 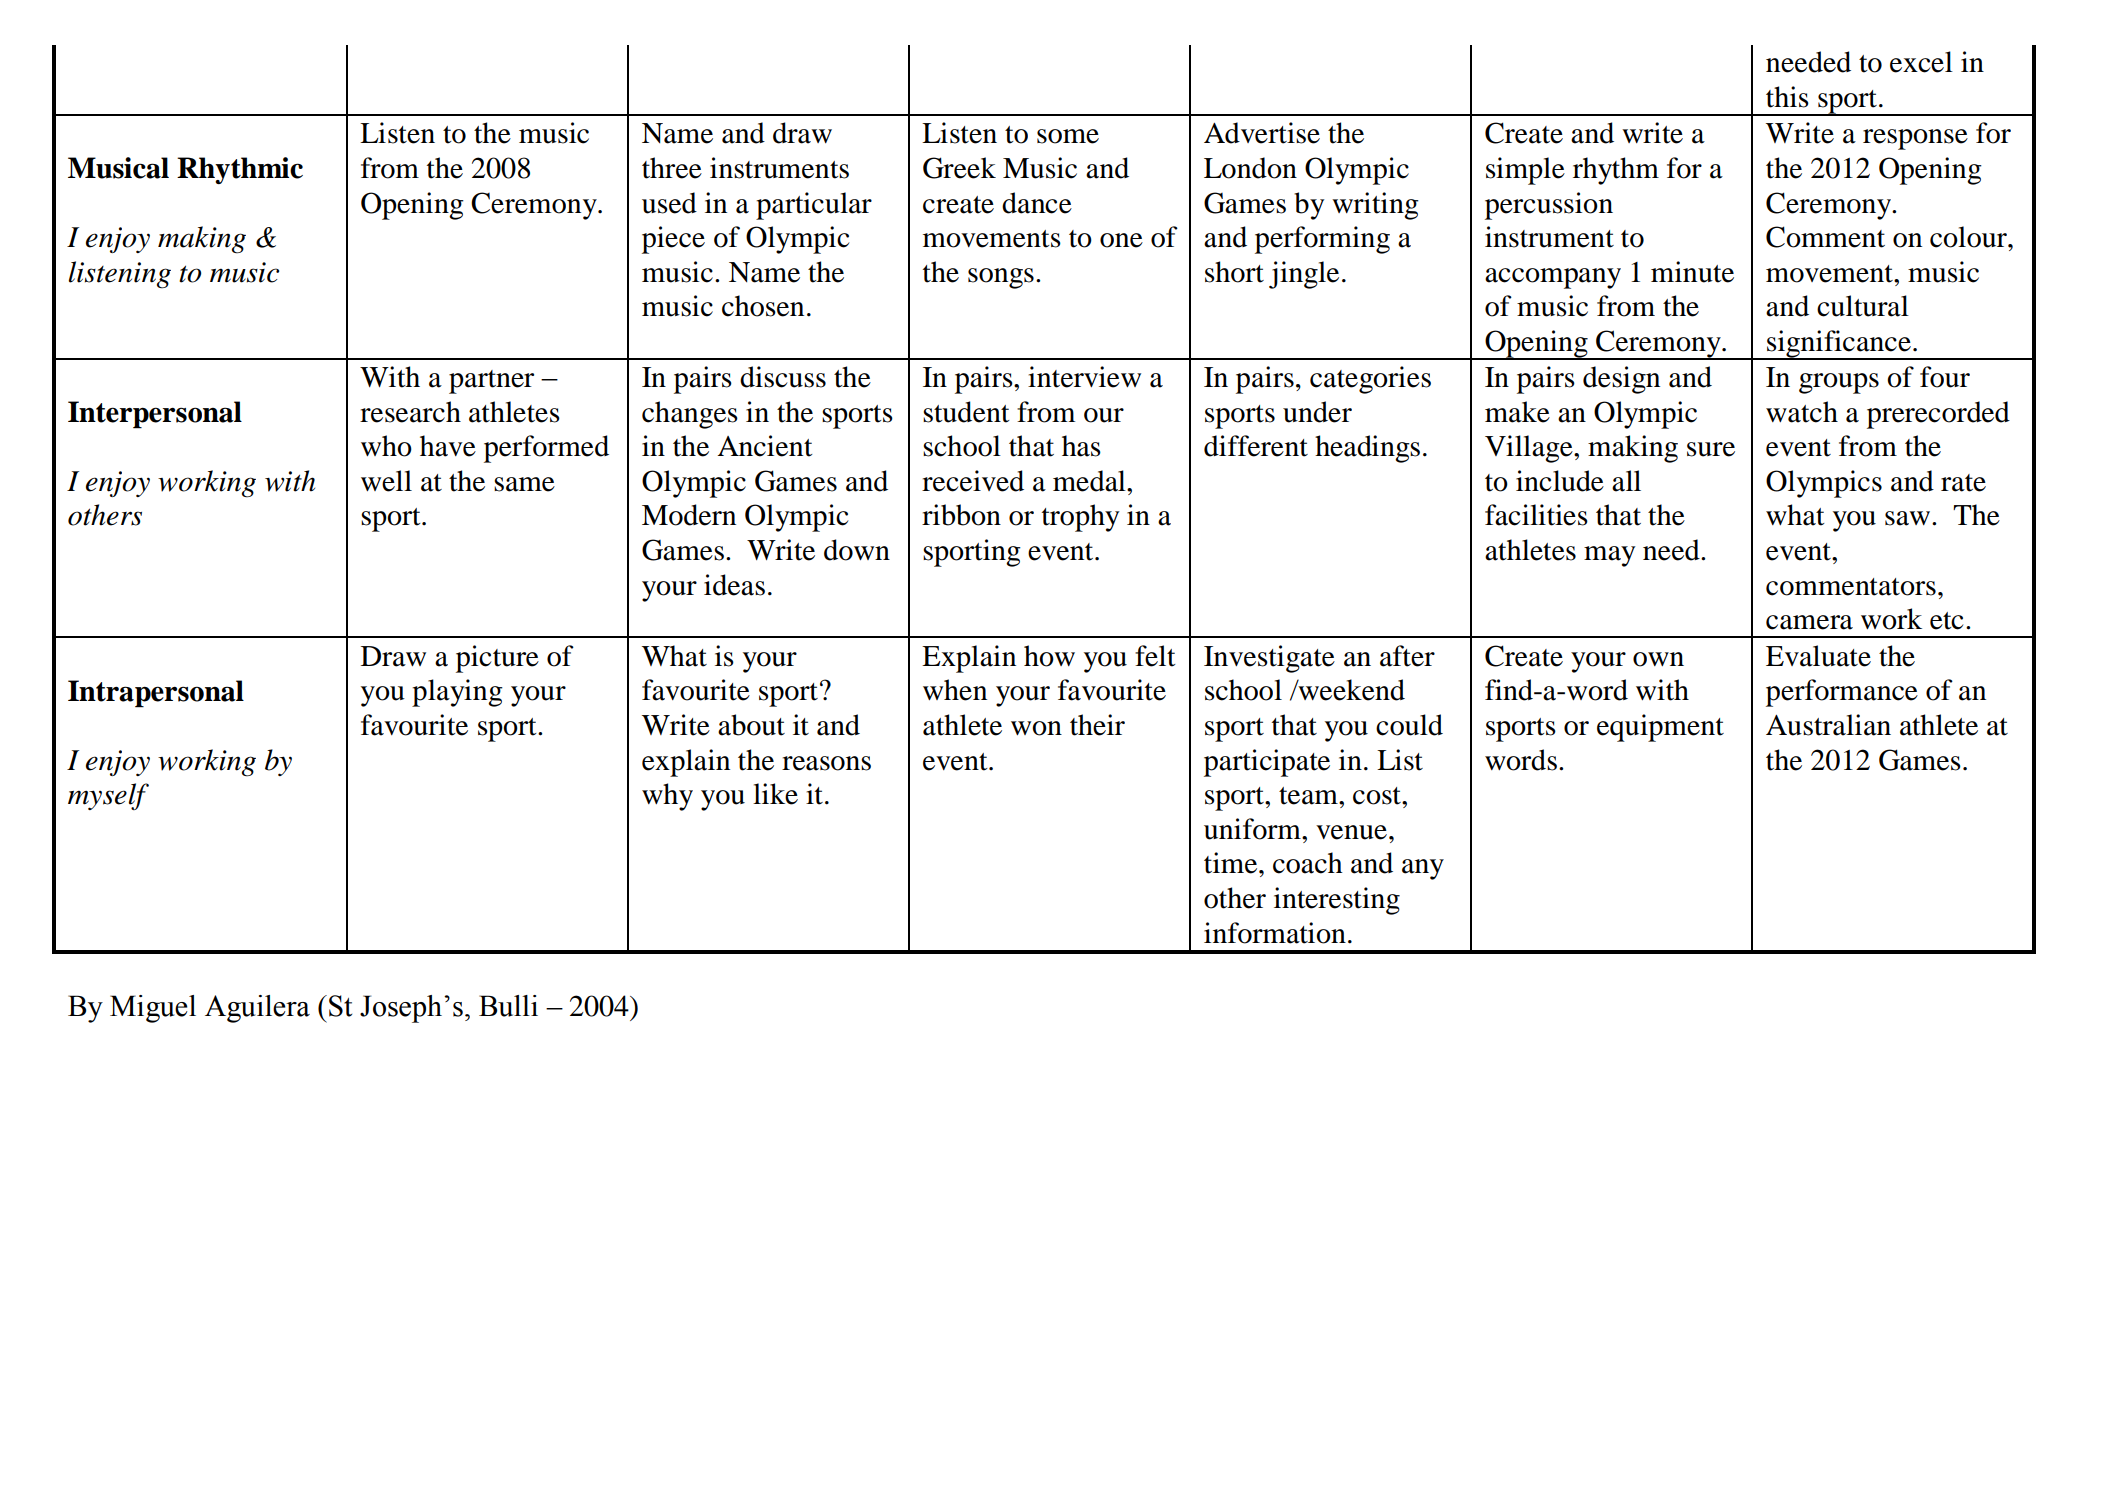 What do you see at coordinates (1253, 829) in the screenshot?
I see `uniform` at bounding box center [1253, 829].
